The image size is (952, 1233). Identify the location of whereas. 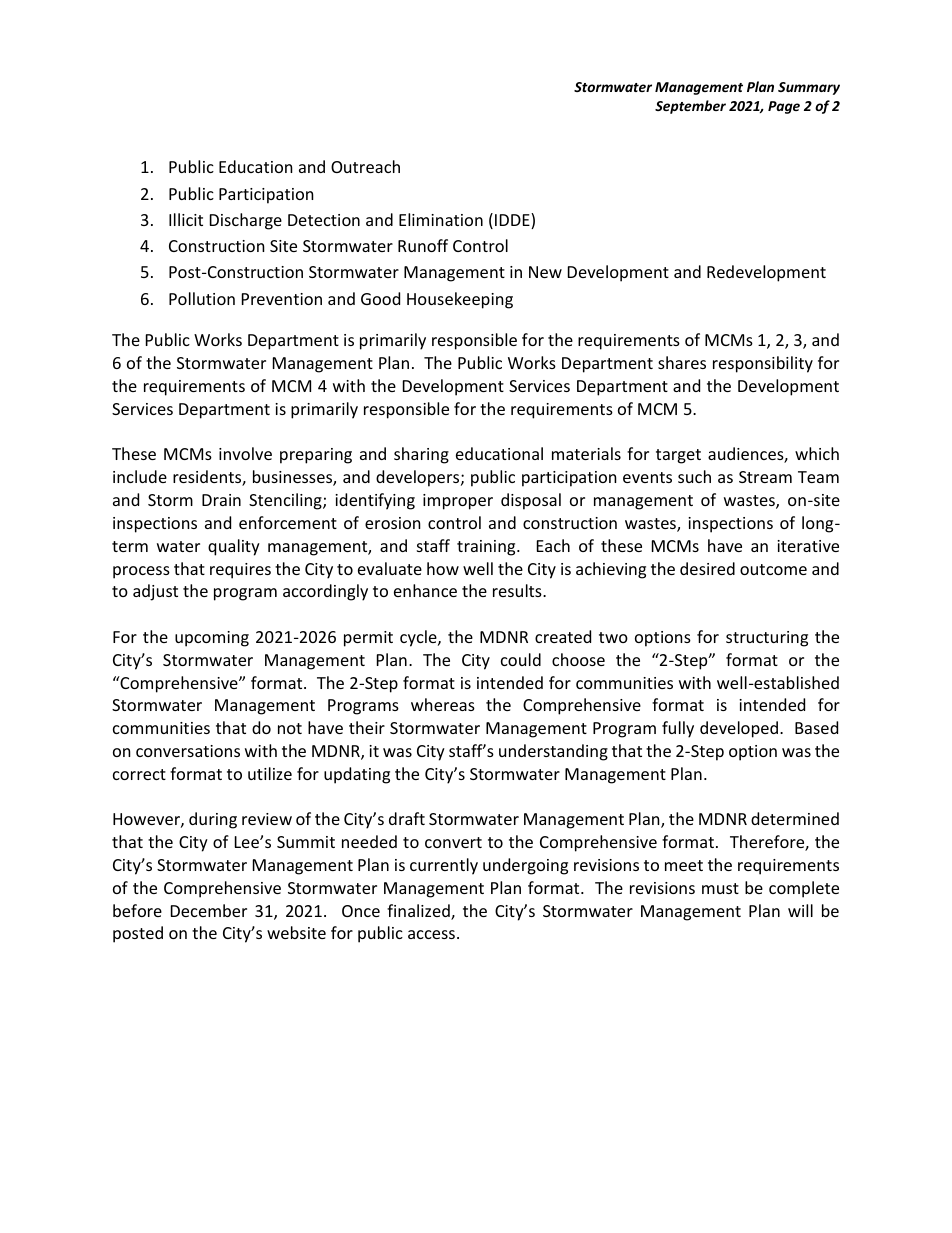
(443, 704).
